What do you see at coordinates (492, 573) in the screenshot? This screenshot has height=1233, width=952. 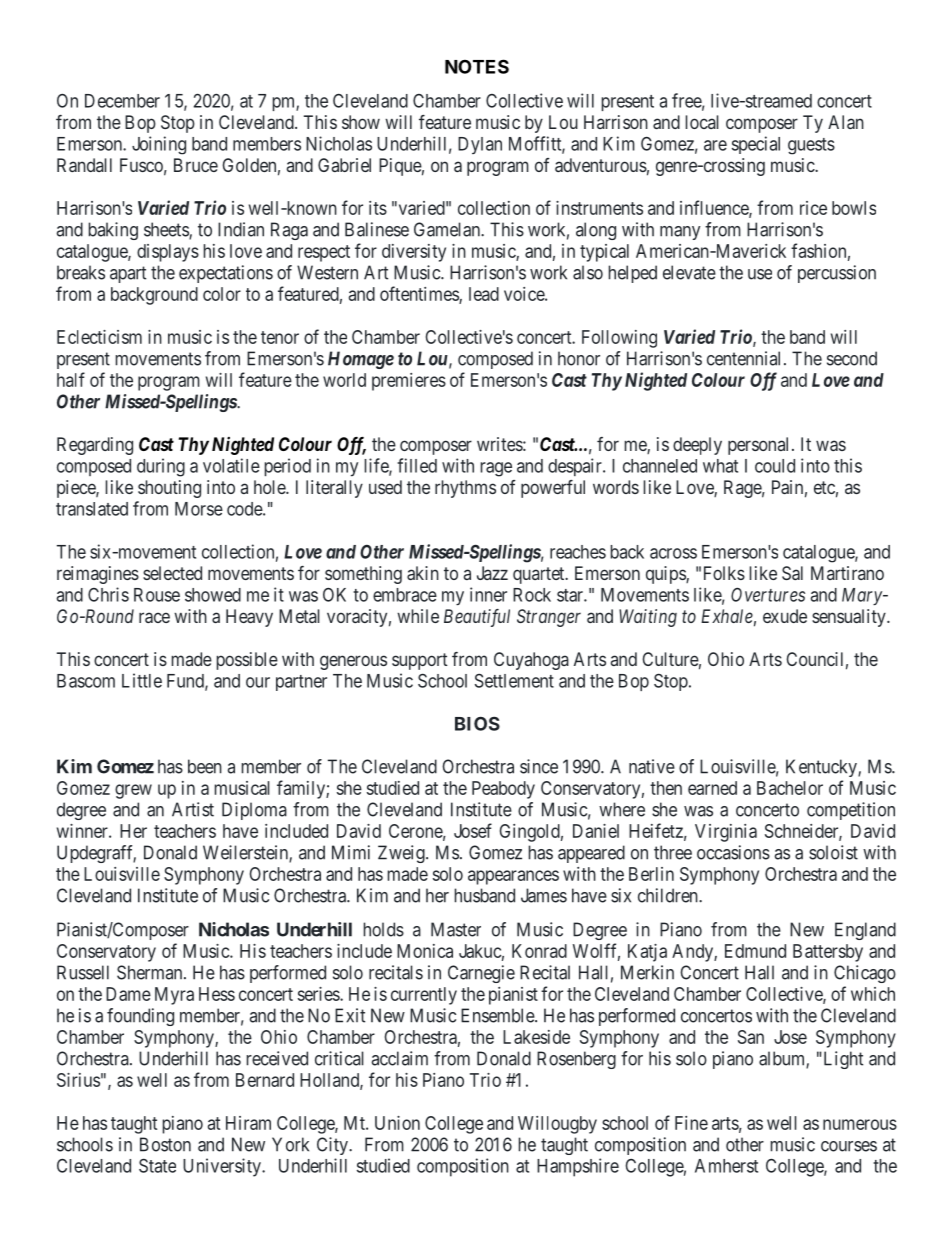 I see `Jazz` at bounding box center [492, 573].
